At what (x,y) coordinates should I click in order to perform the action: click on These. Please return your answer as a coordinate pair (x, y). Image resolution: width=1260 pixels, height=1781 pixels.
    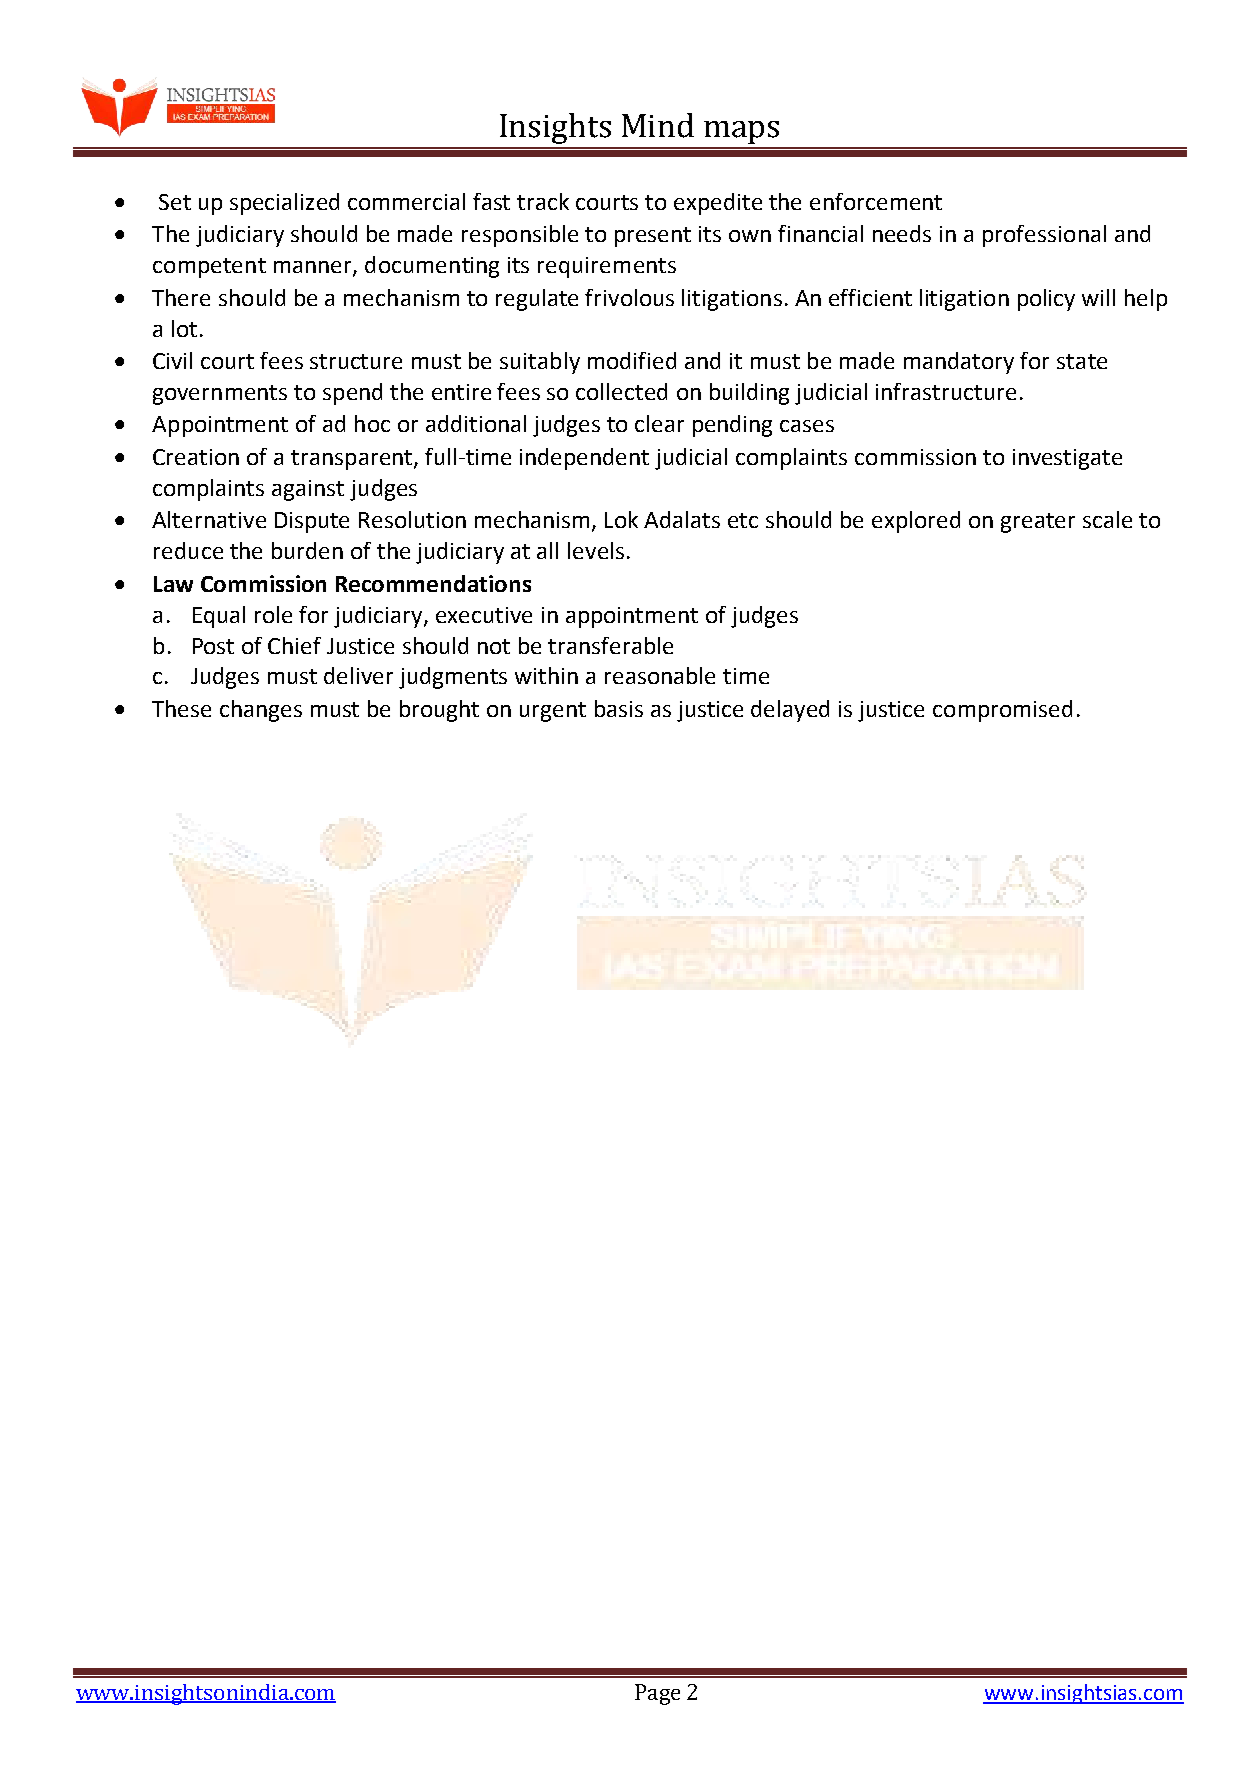
    Looking at the image, I should click on (181, 708).
